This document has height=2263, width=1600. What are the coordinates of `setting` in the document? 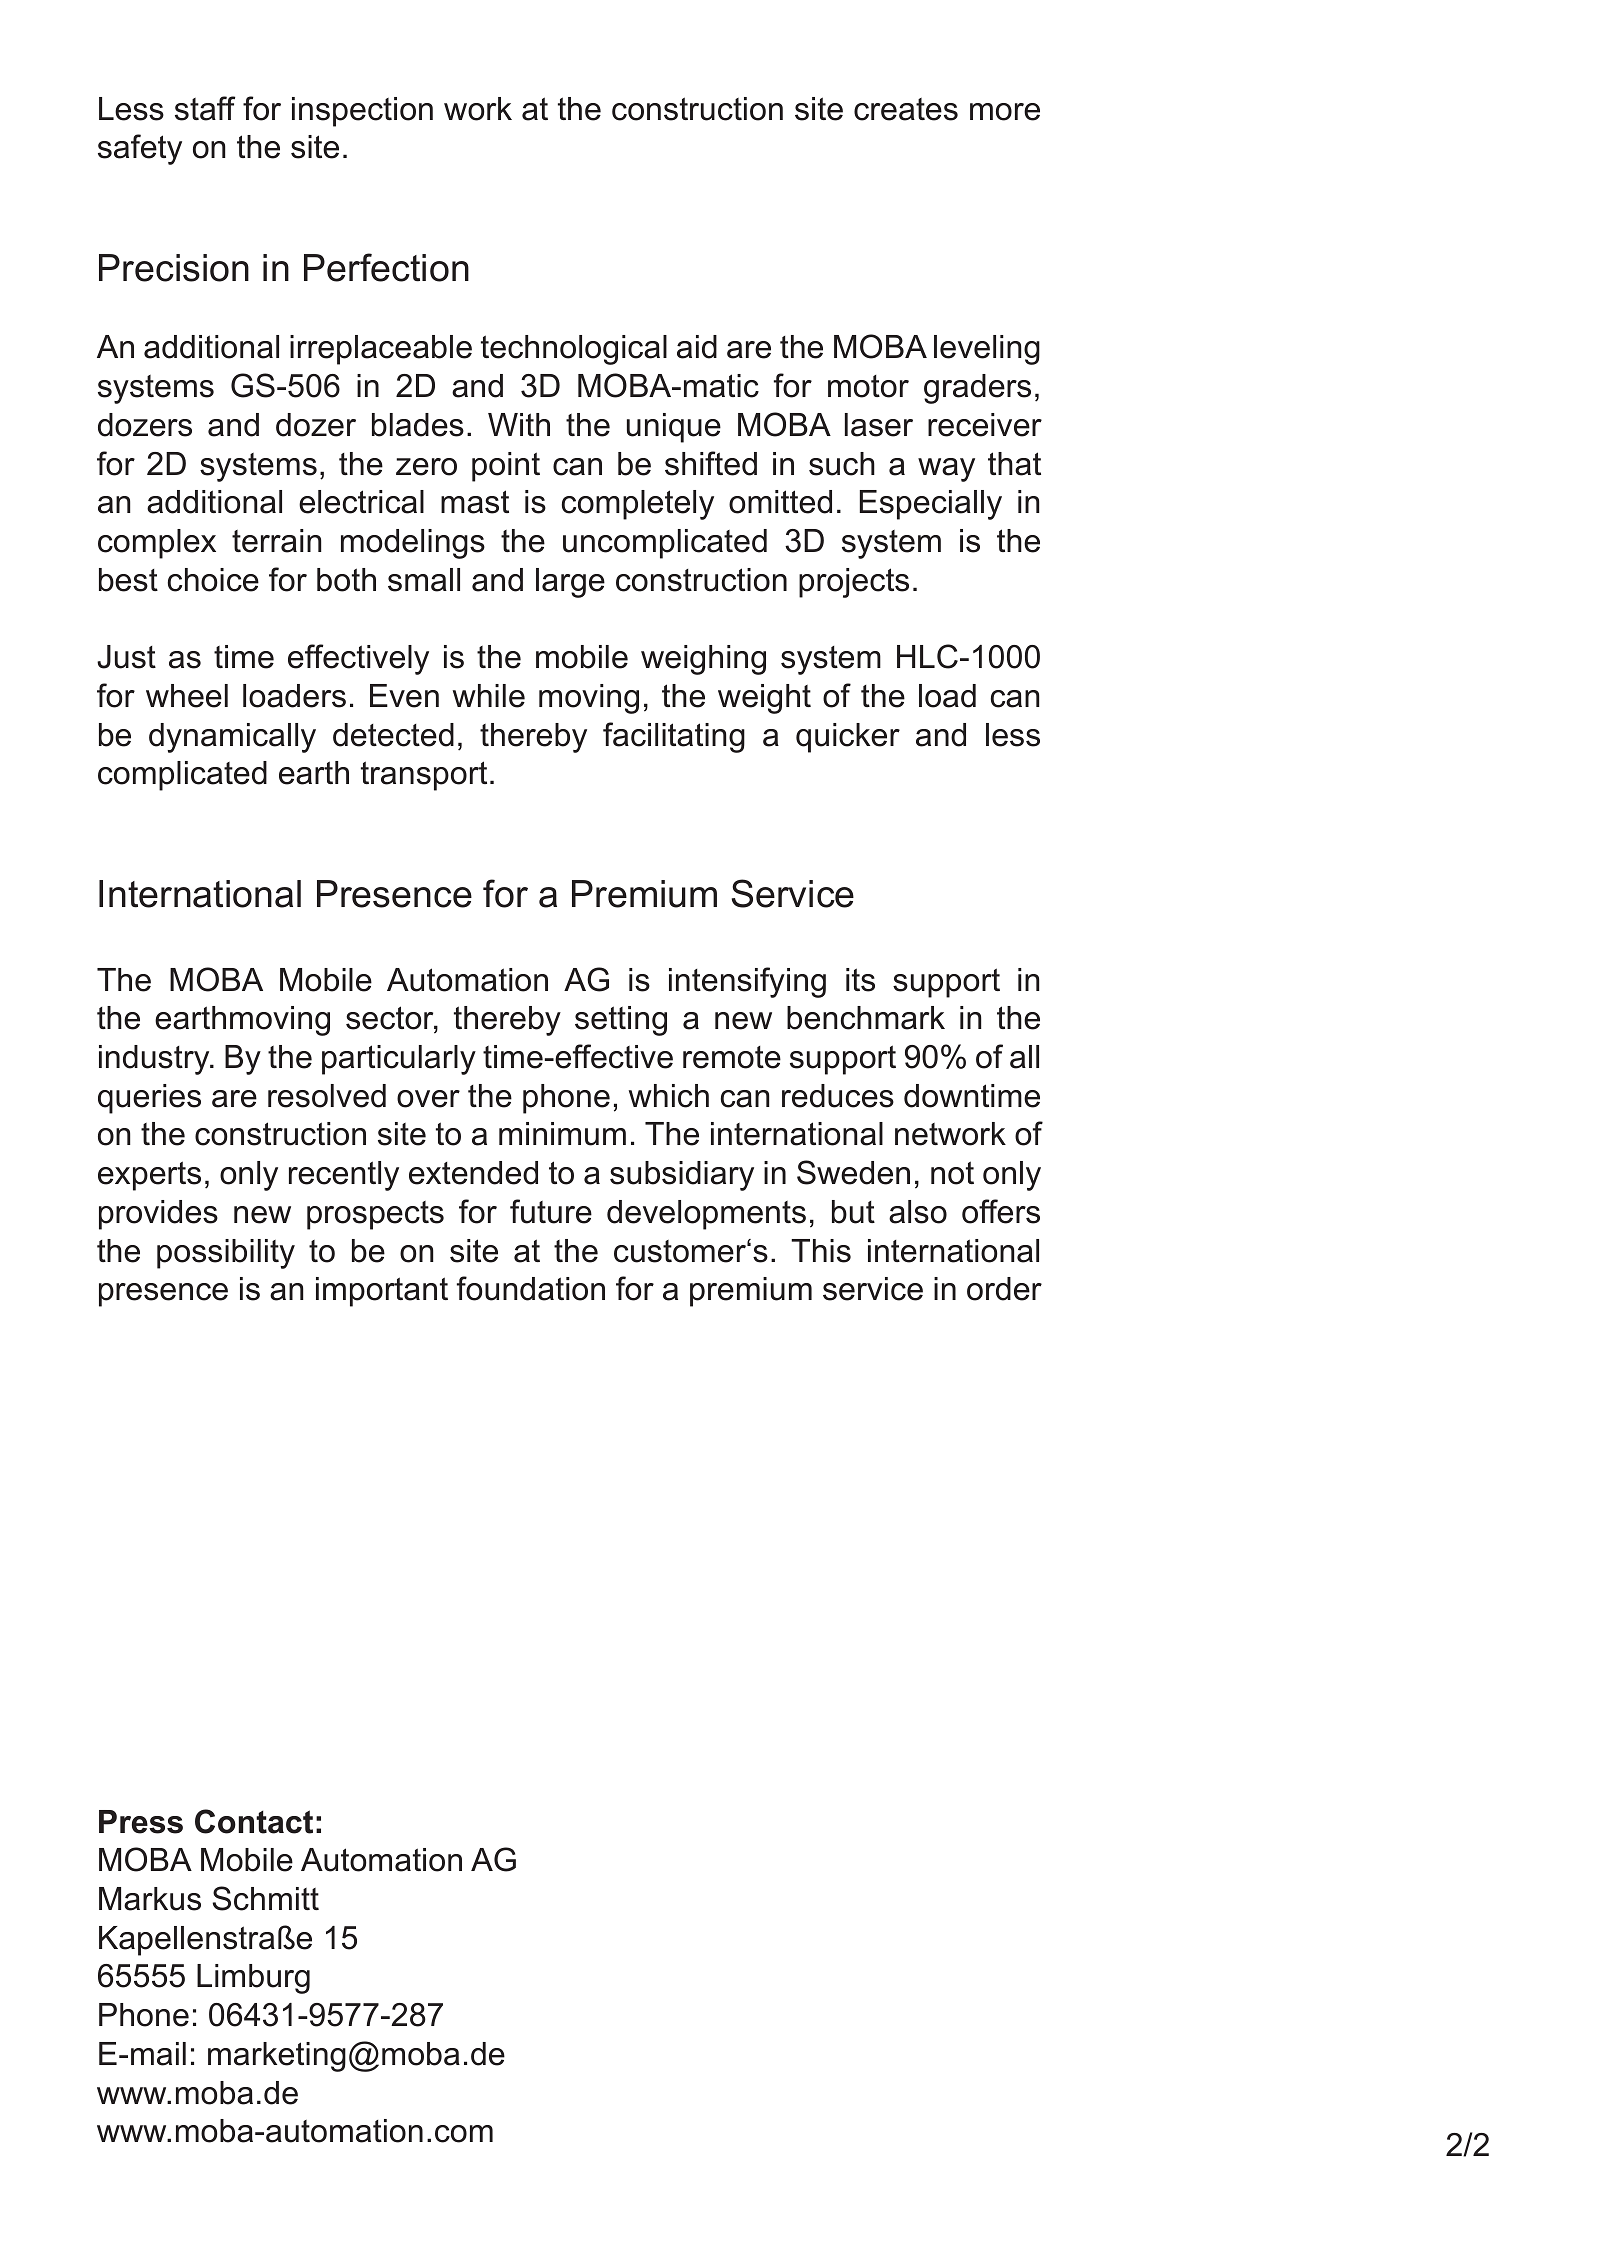 It's located at (621, 1021).
